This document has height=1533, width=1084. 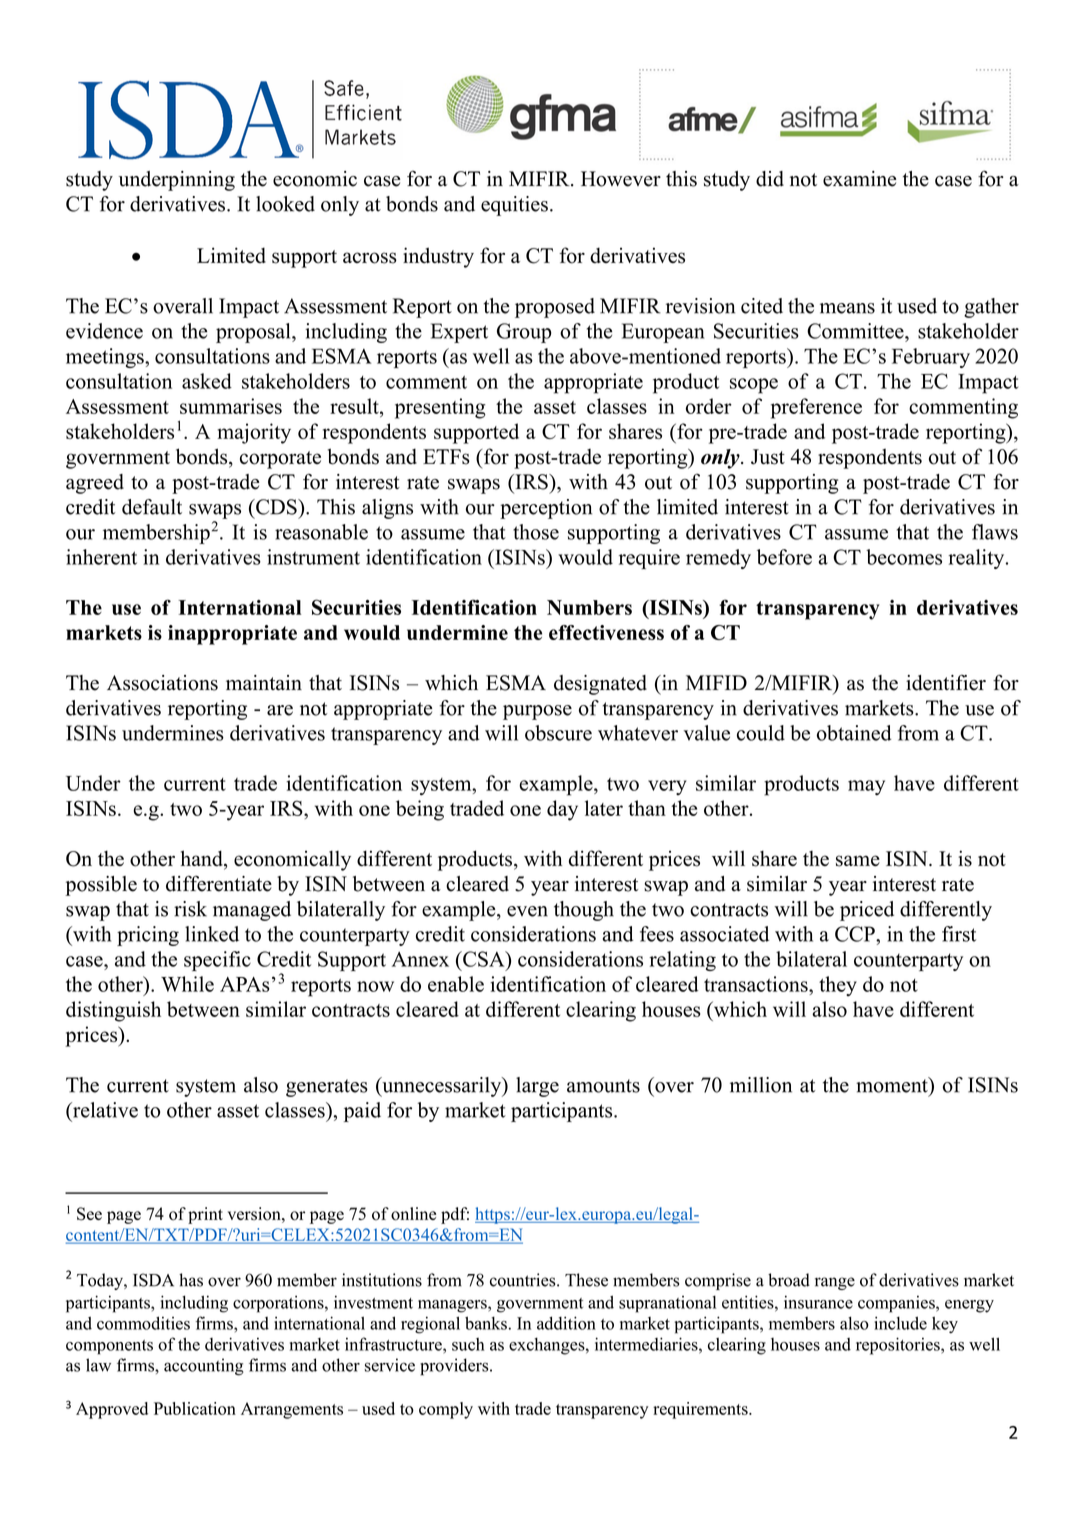 What do you see at coordinates (204, 1367) in the document?
I see `accounting` at bounding box center [204, 1367].
